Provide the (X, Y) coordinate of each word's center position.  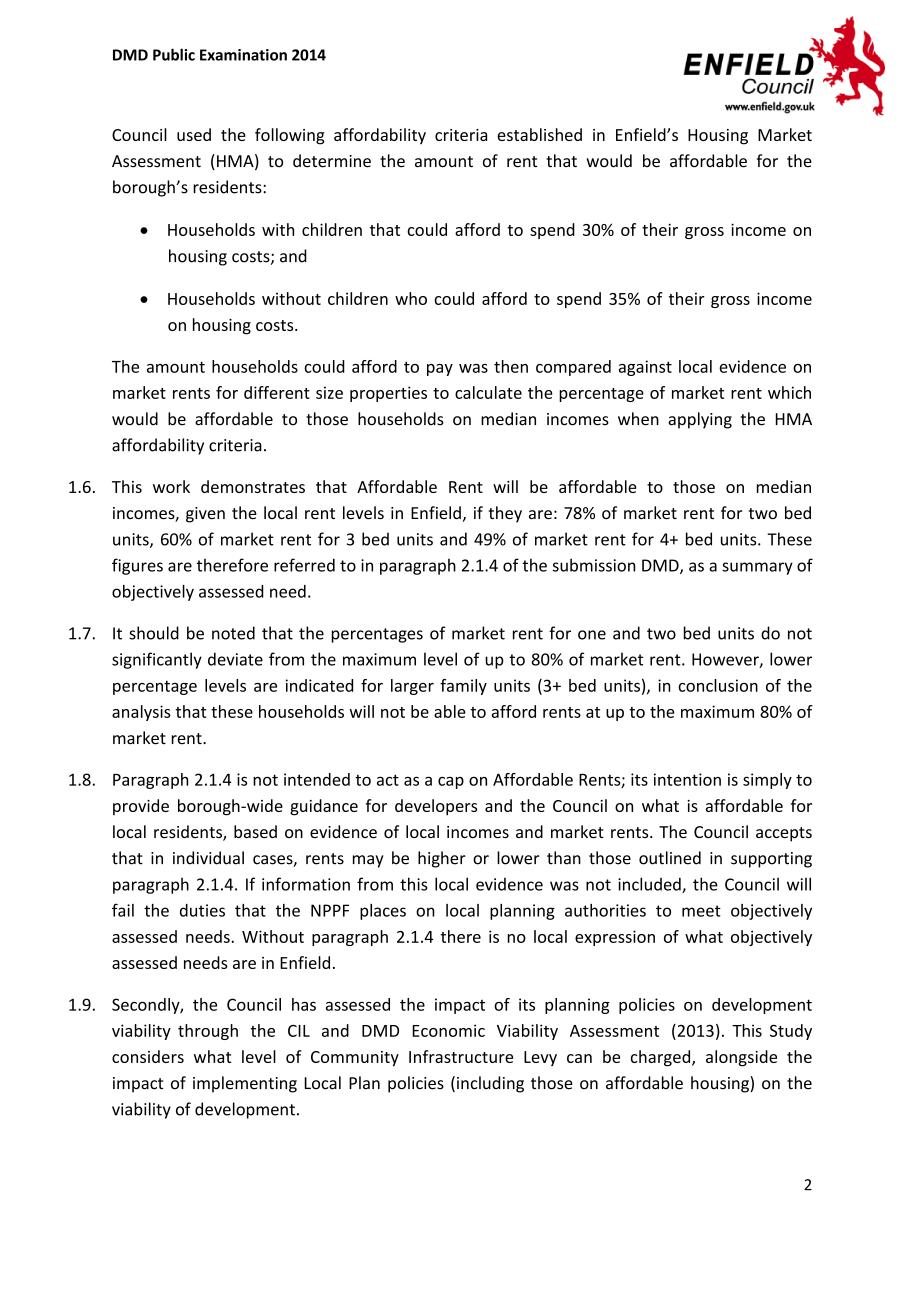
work (171, 486)
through (208, 1032)
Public (174, 54)
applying (700, 420)
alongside (741, 1058)
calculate (488, 392)
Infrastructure (461, 1056)
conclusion (718, 685)
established (539, 134)
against (645, 368)
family (463, 687)
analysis (141, 713)
